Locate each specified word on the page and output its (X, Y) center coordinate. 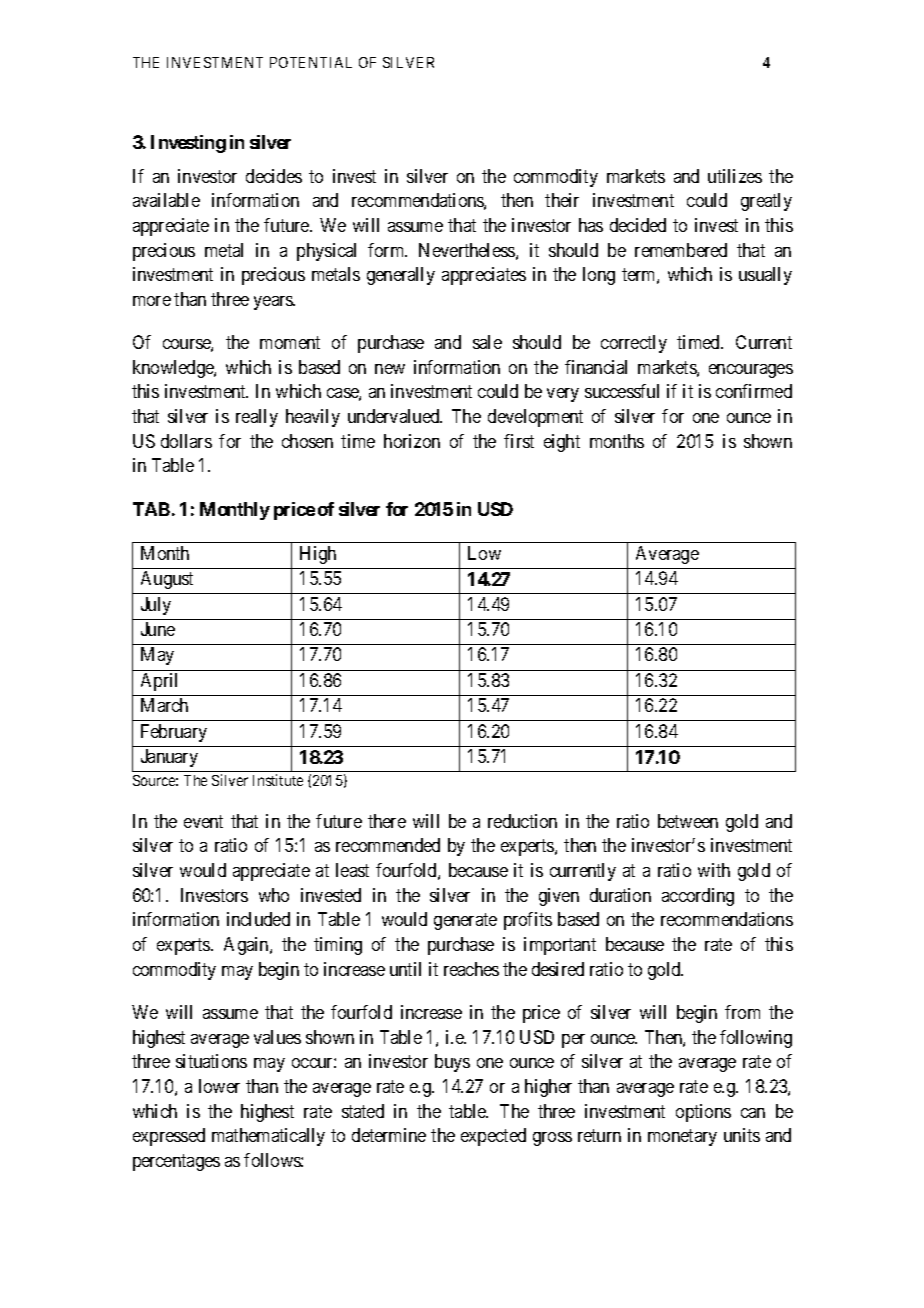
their (562, 200)
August (167, 580)
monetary (682, 1137)
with (714, 870)
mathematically (268, 1137)
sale (487, 342)
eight (562, 443)
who (274, 895)
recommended (388, 845)
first (519, 441)
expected (493, 1137)
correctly (634, 344)
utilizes (735, 176)
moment (290, 342)
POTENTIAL (311, 62)
